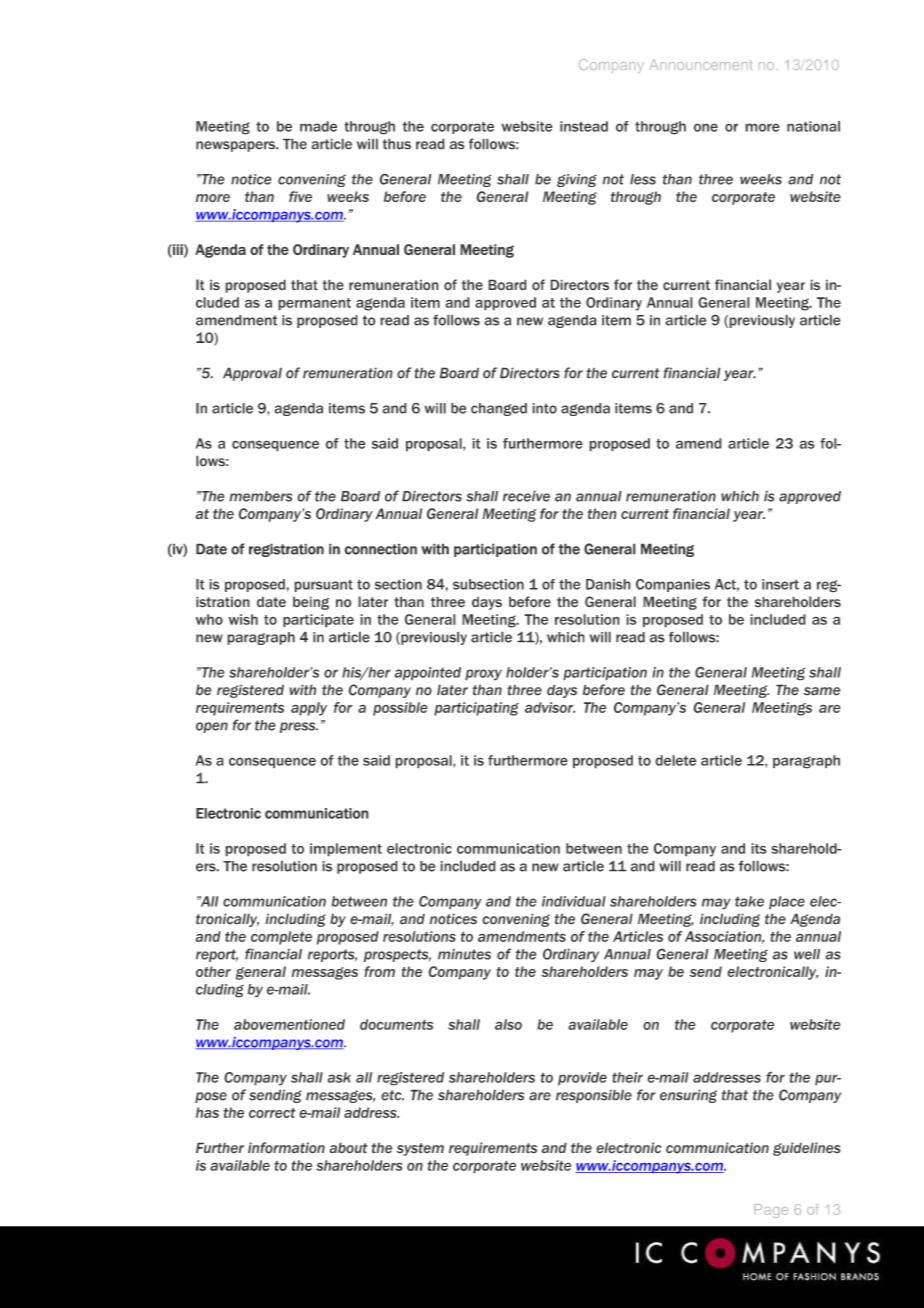  Describe the element at coordinates (700, 64) in the document. I see `Announcement` at that location.
